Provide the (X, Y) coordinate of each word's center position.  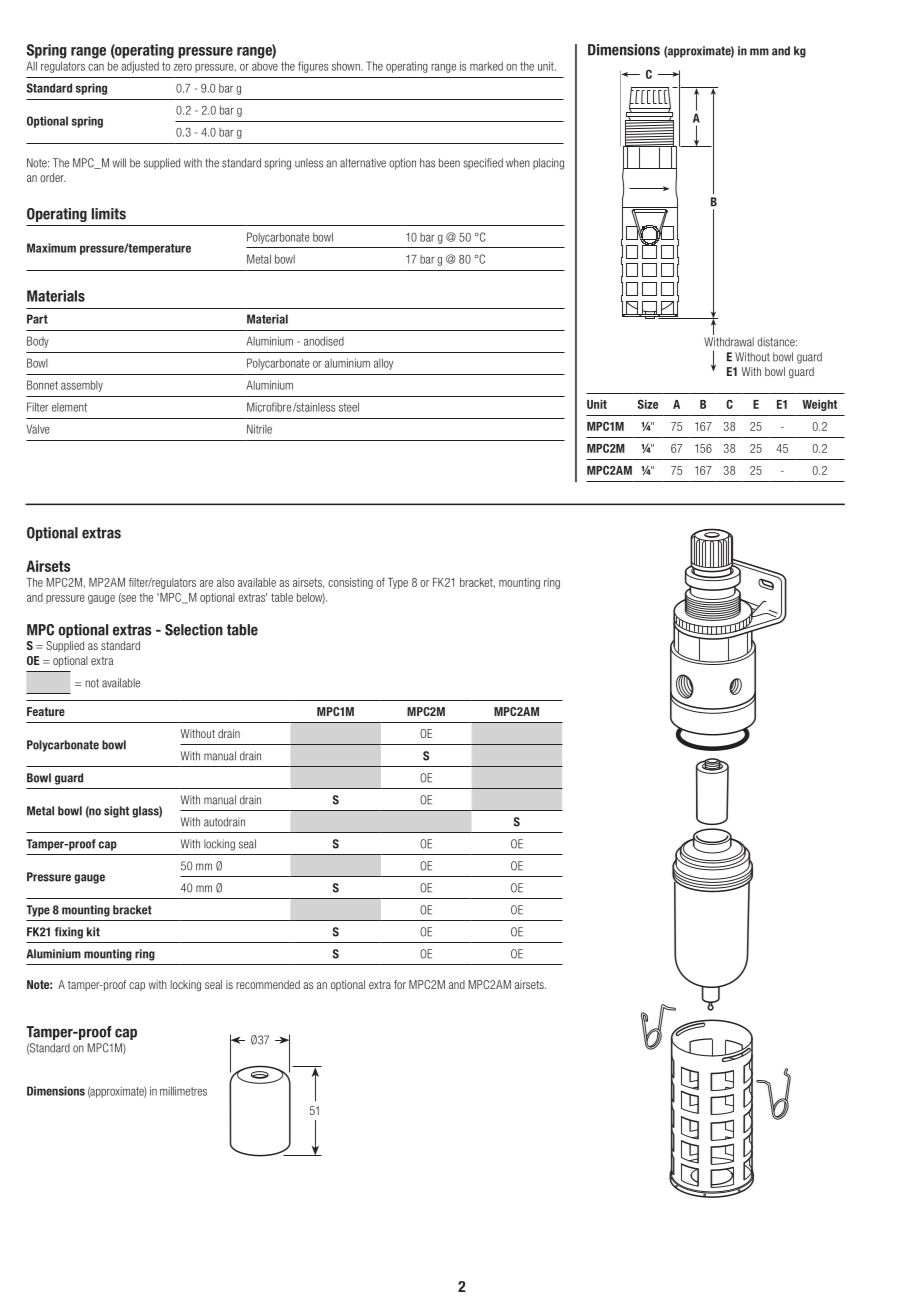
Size (648, 404)
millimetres (183, 1091)
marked (486, 66)
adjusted (140, 67)
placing (548, 164)
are (206, 583)
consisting (350, 583)
